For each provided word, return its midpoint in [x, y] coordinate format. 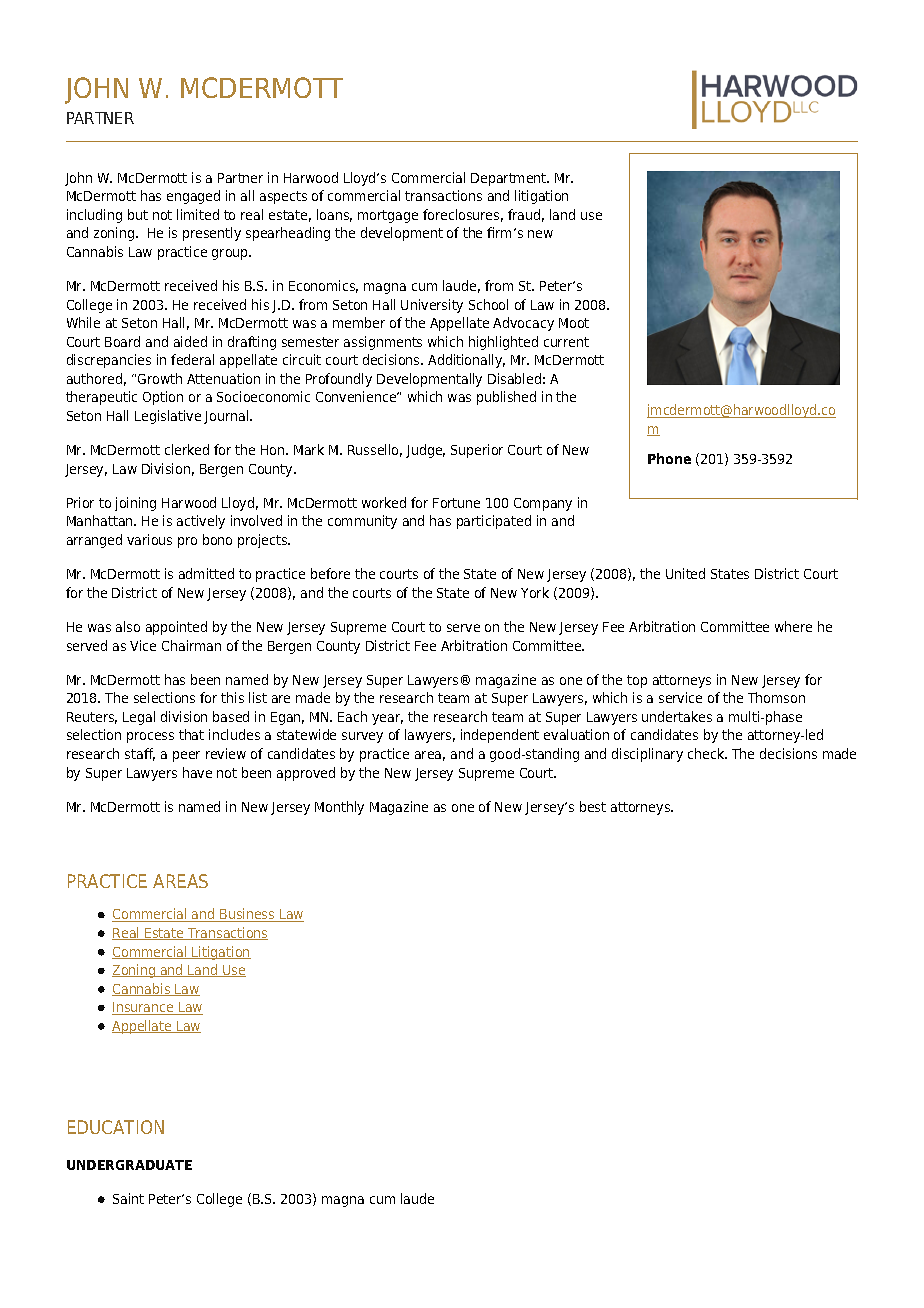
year [387, 719]
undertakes [677, 716]
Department [510, 179]
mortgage [388, 216]
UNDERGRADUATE [129, 1165]
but [138, 214]
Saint [128, 1198]
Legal [139, 718]
